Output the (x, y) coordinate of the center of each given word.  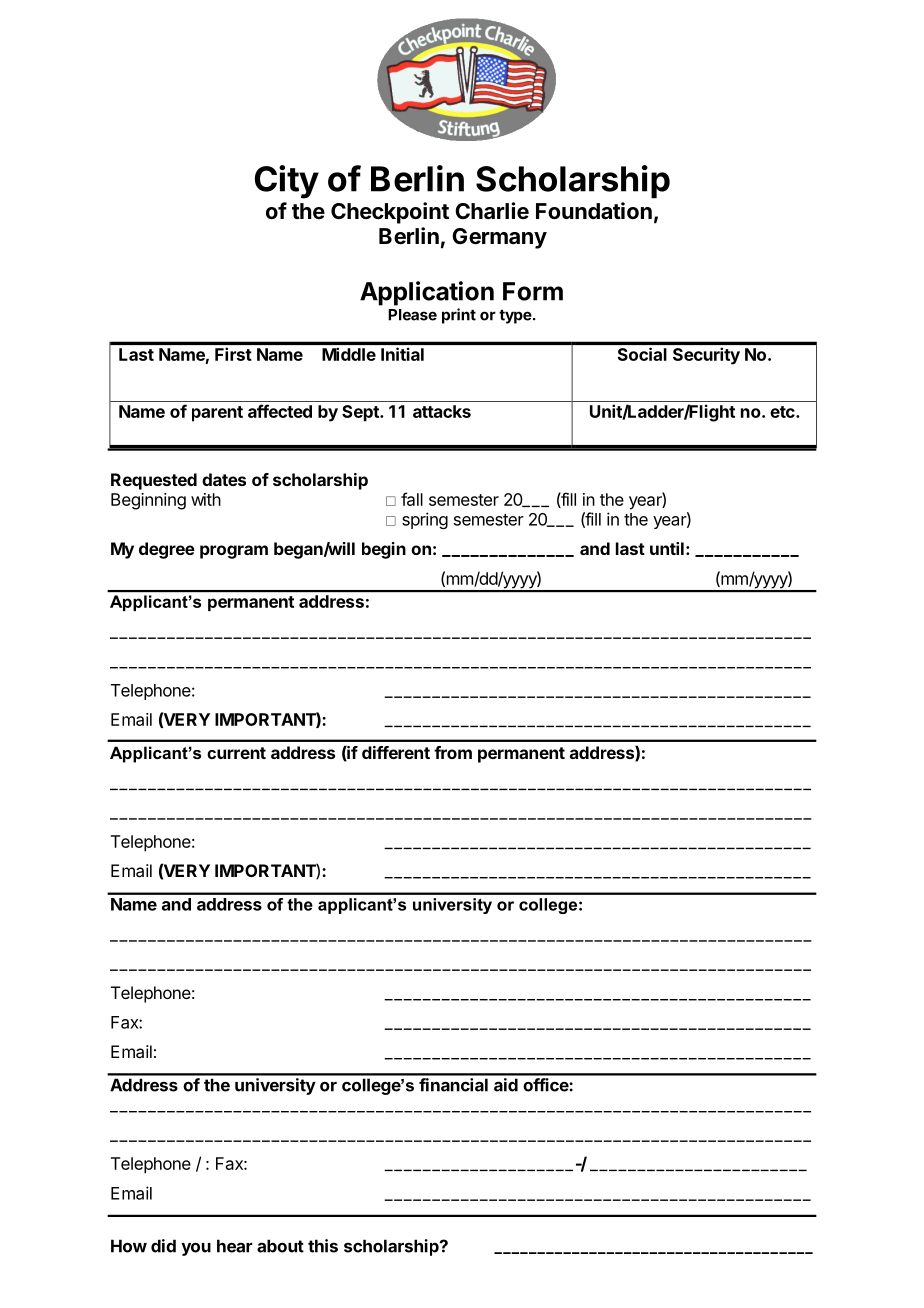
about (280, 1246)
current (236, 753)
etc (783, 412)
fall (412, 499)
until (667, 548)
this (323, 1246)
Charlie (492, 211)
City (287, 182)
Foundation (594, 211)
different (396, 752)
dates (224, 479)
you (196, 1249)
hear (234, 1246)
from (453, 752)
